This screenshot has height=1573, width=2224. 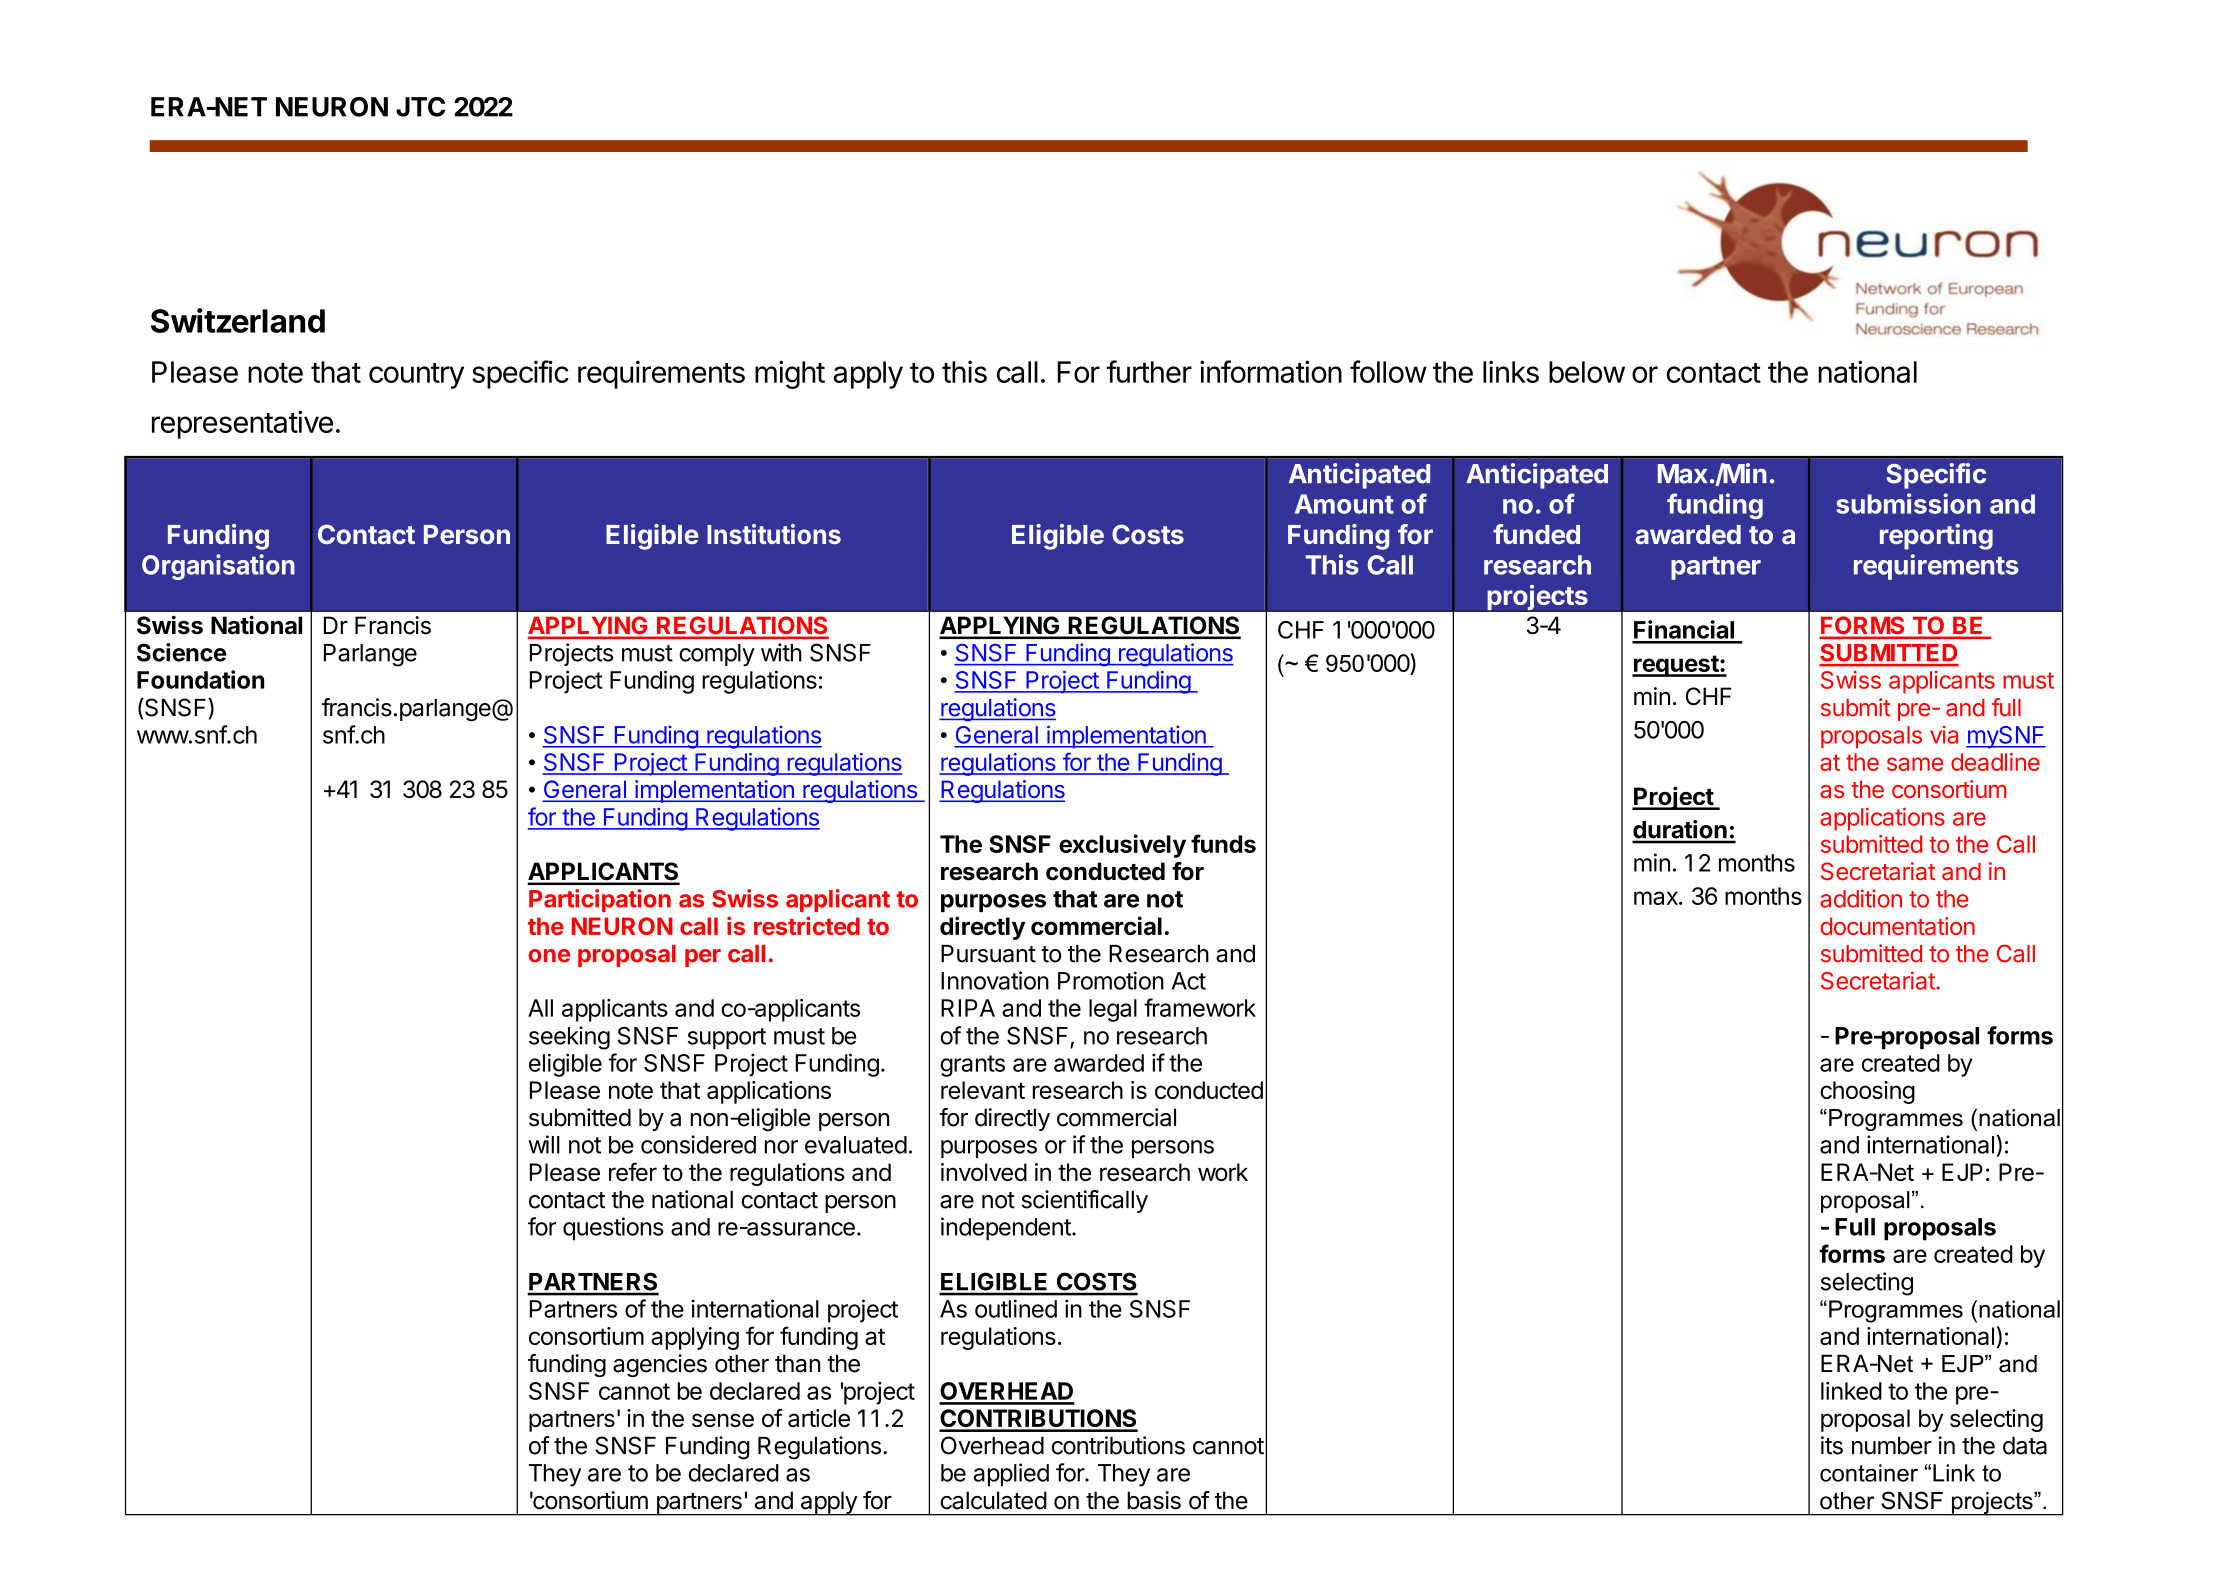 I want to click on seeking, so click(x=569, y=1038).
